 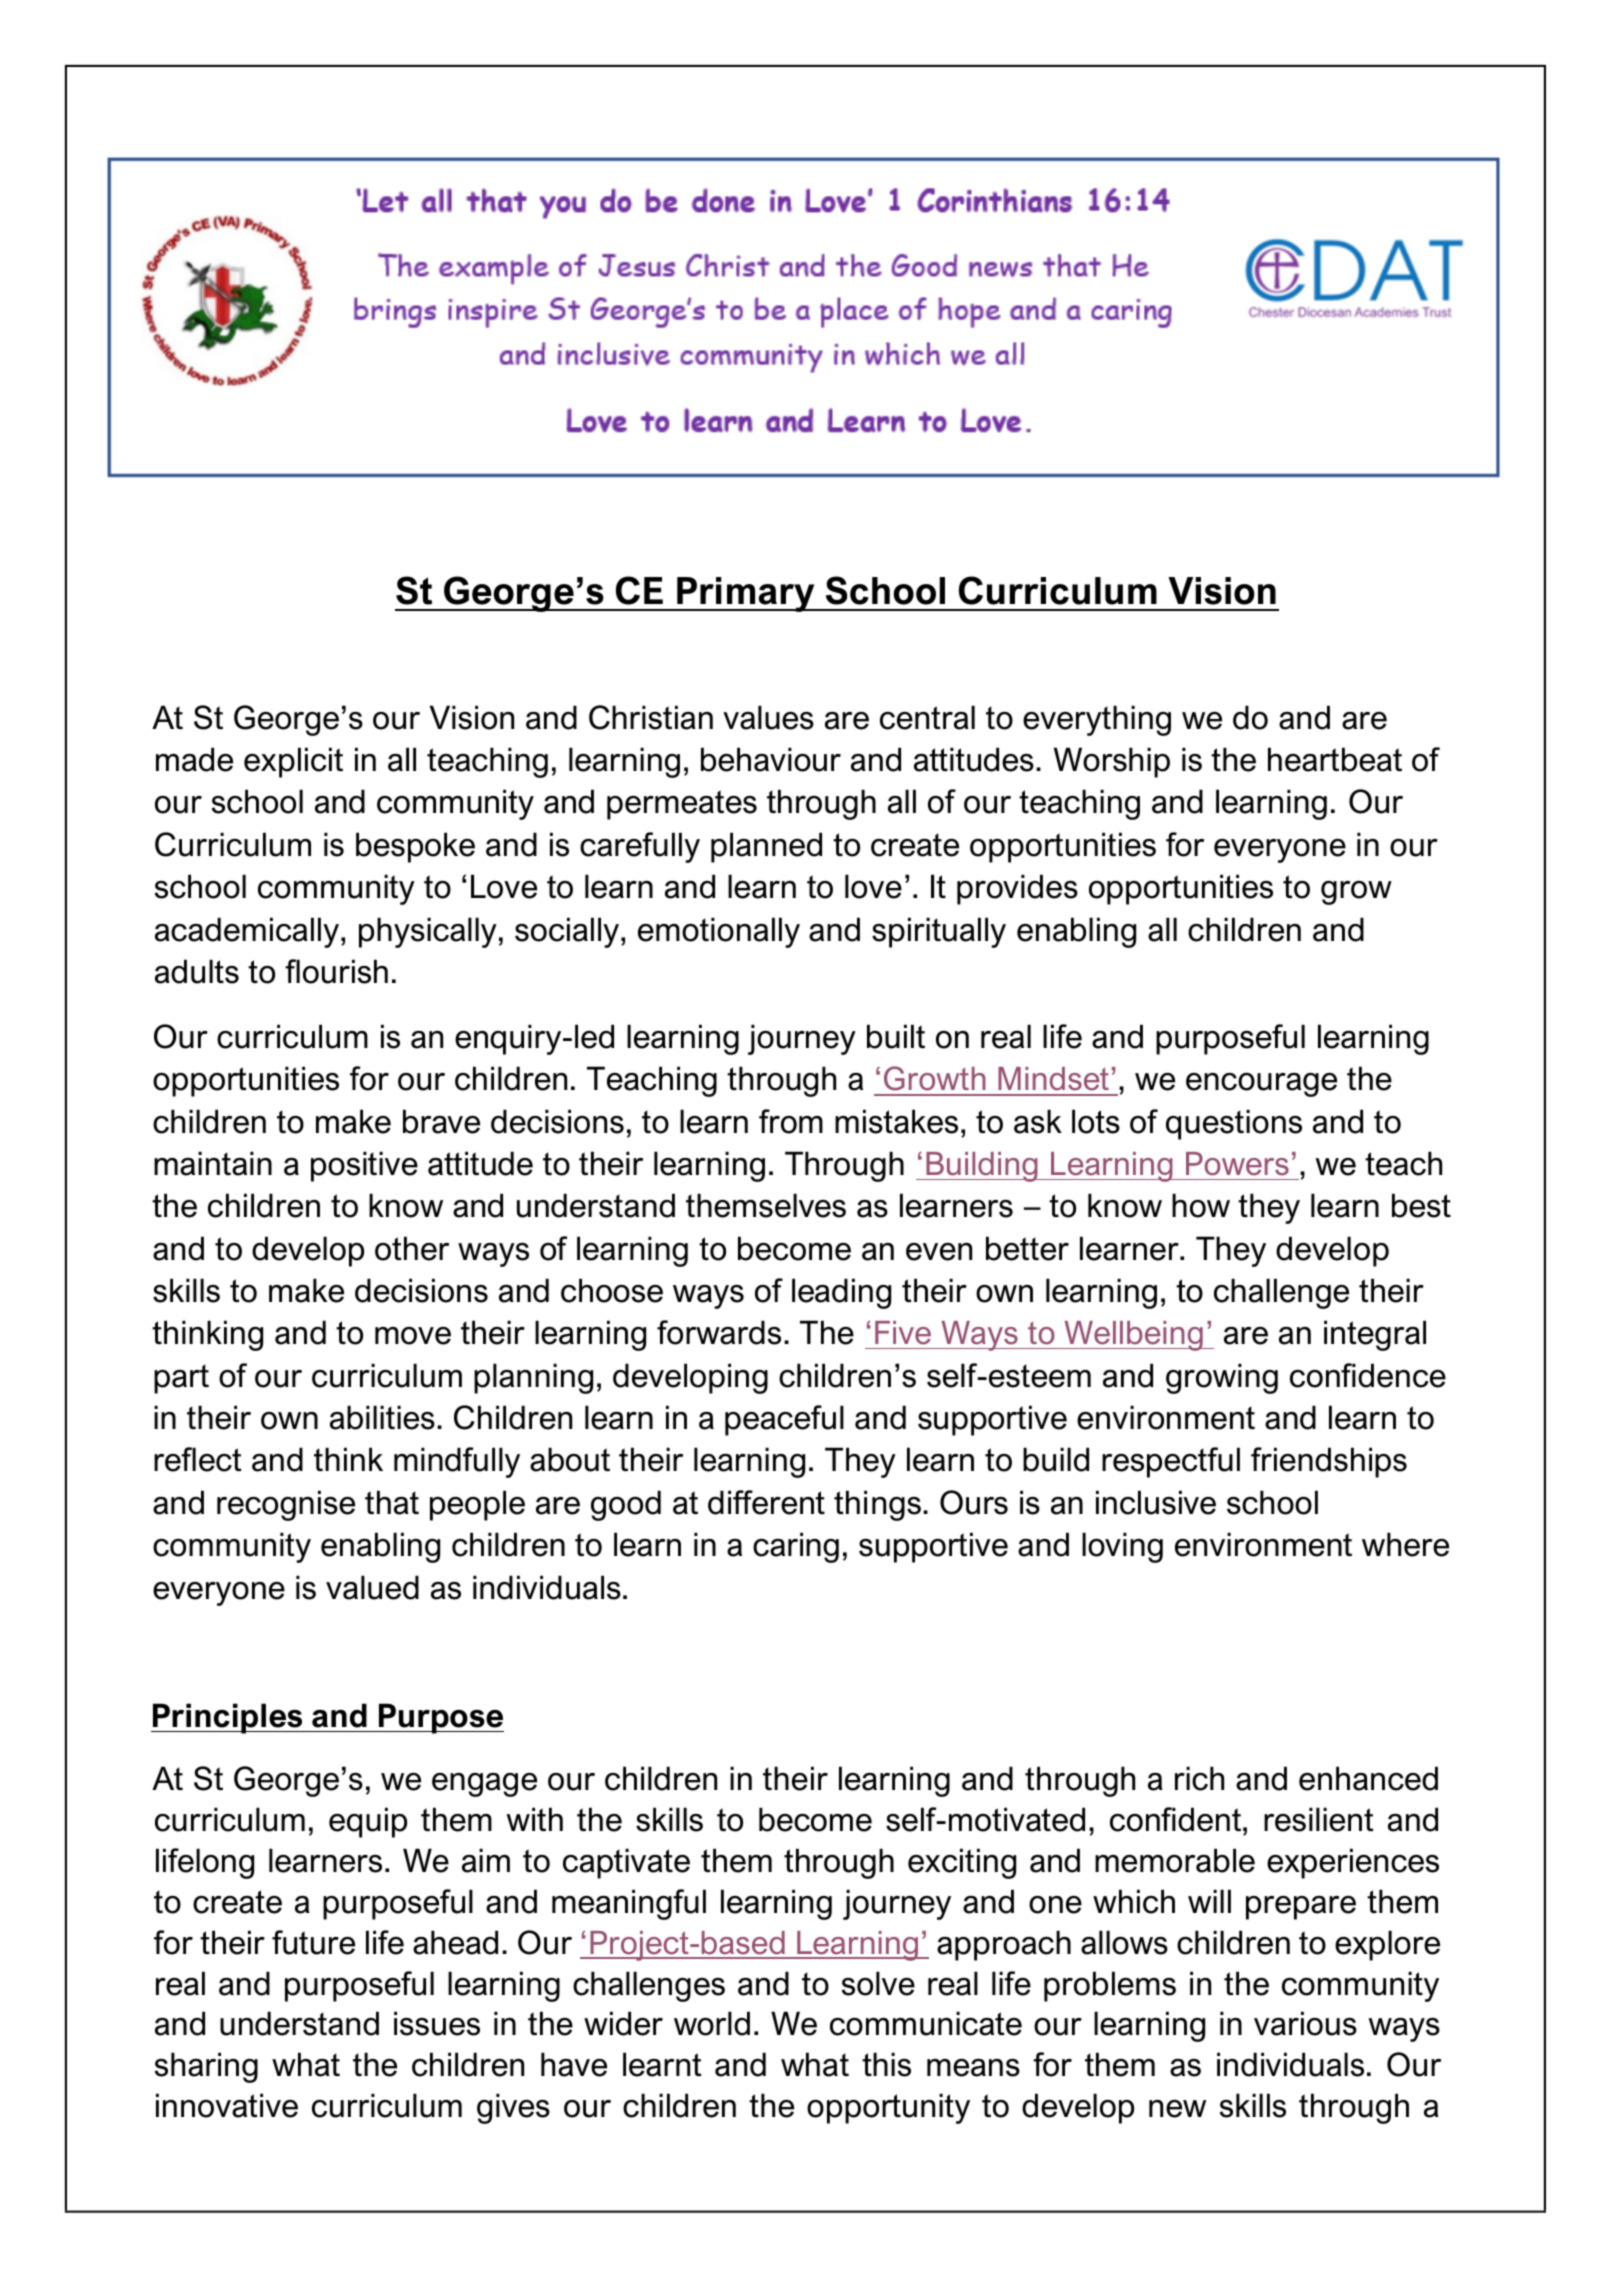 I want to click on various, so click(x=1305, y=2023).
